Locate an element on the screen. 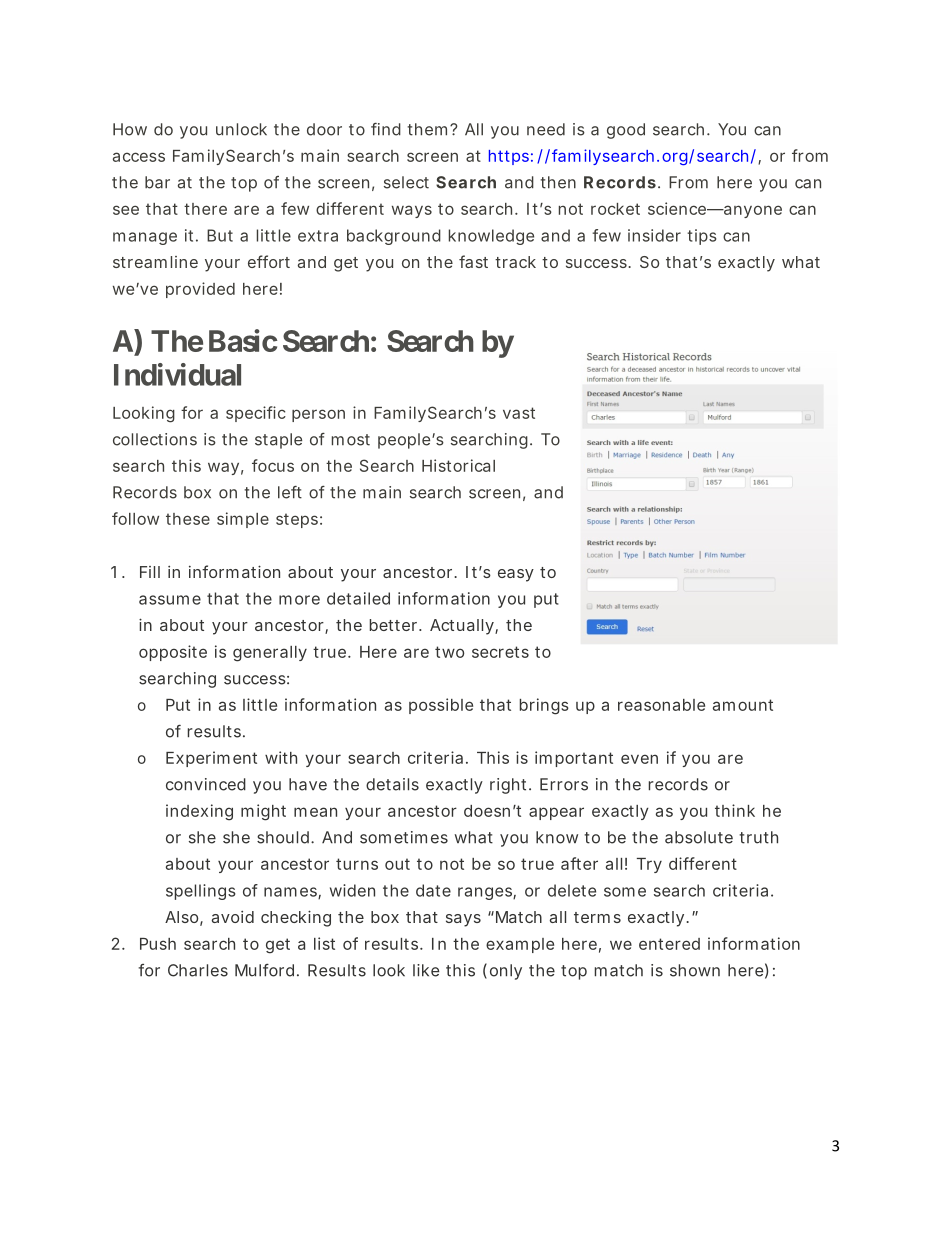  reasonable is located at coordinates (661, 705).
